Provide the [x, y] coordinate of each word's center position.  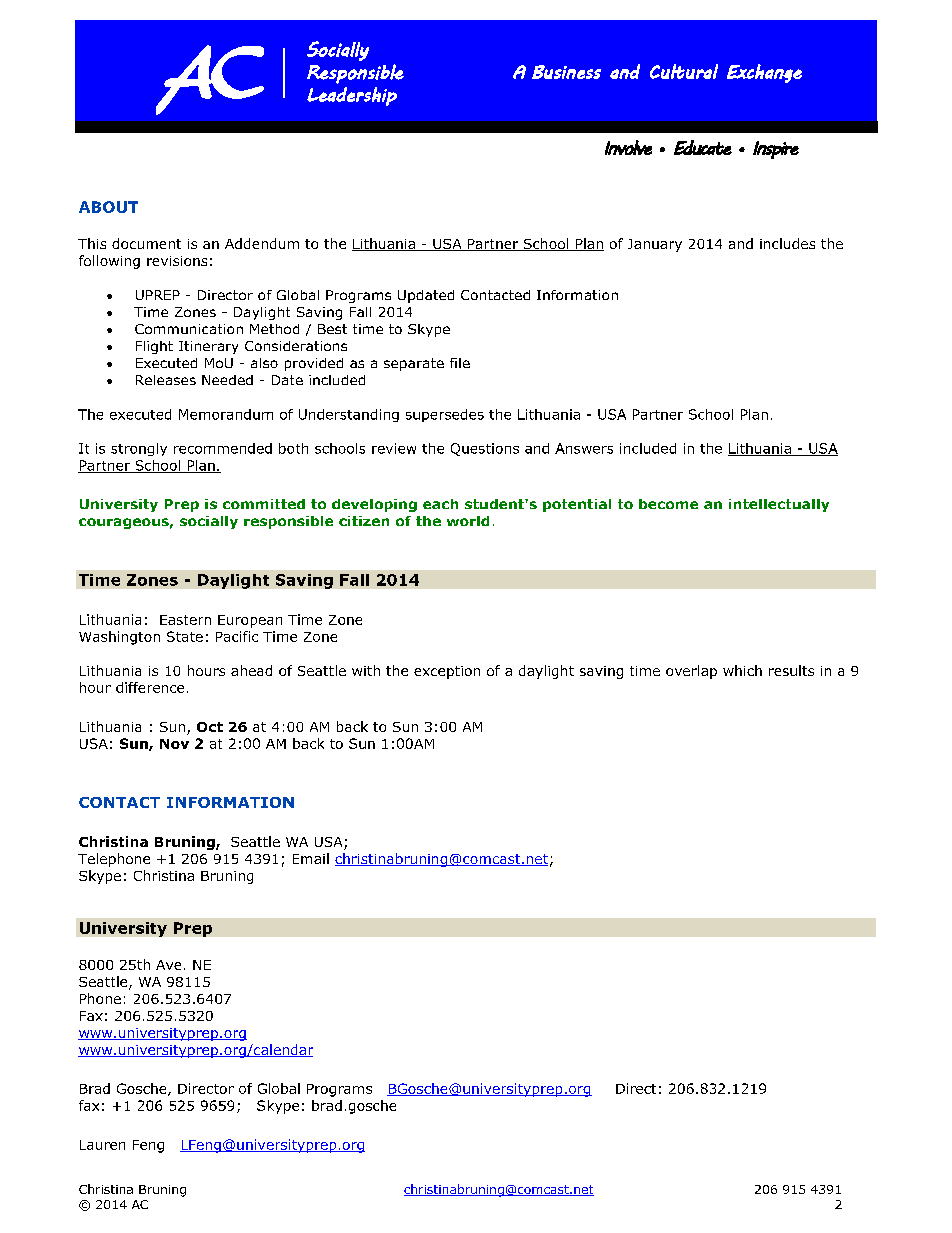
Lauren [102, 1145]
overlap [691, 672]
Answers [584, 448]
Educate [703, 147]
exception [447, 672]
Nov [174, 744]
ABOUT [108, 207]
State [185, 636]
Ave [168, 965]
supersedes [445, 415]
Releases [166, 380]
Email [311, 858]
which [742, 670]
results [791, 670]
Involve [628, 147]
